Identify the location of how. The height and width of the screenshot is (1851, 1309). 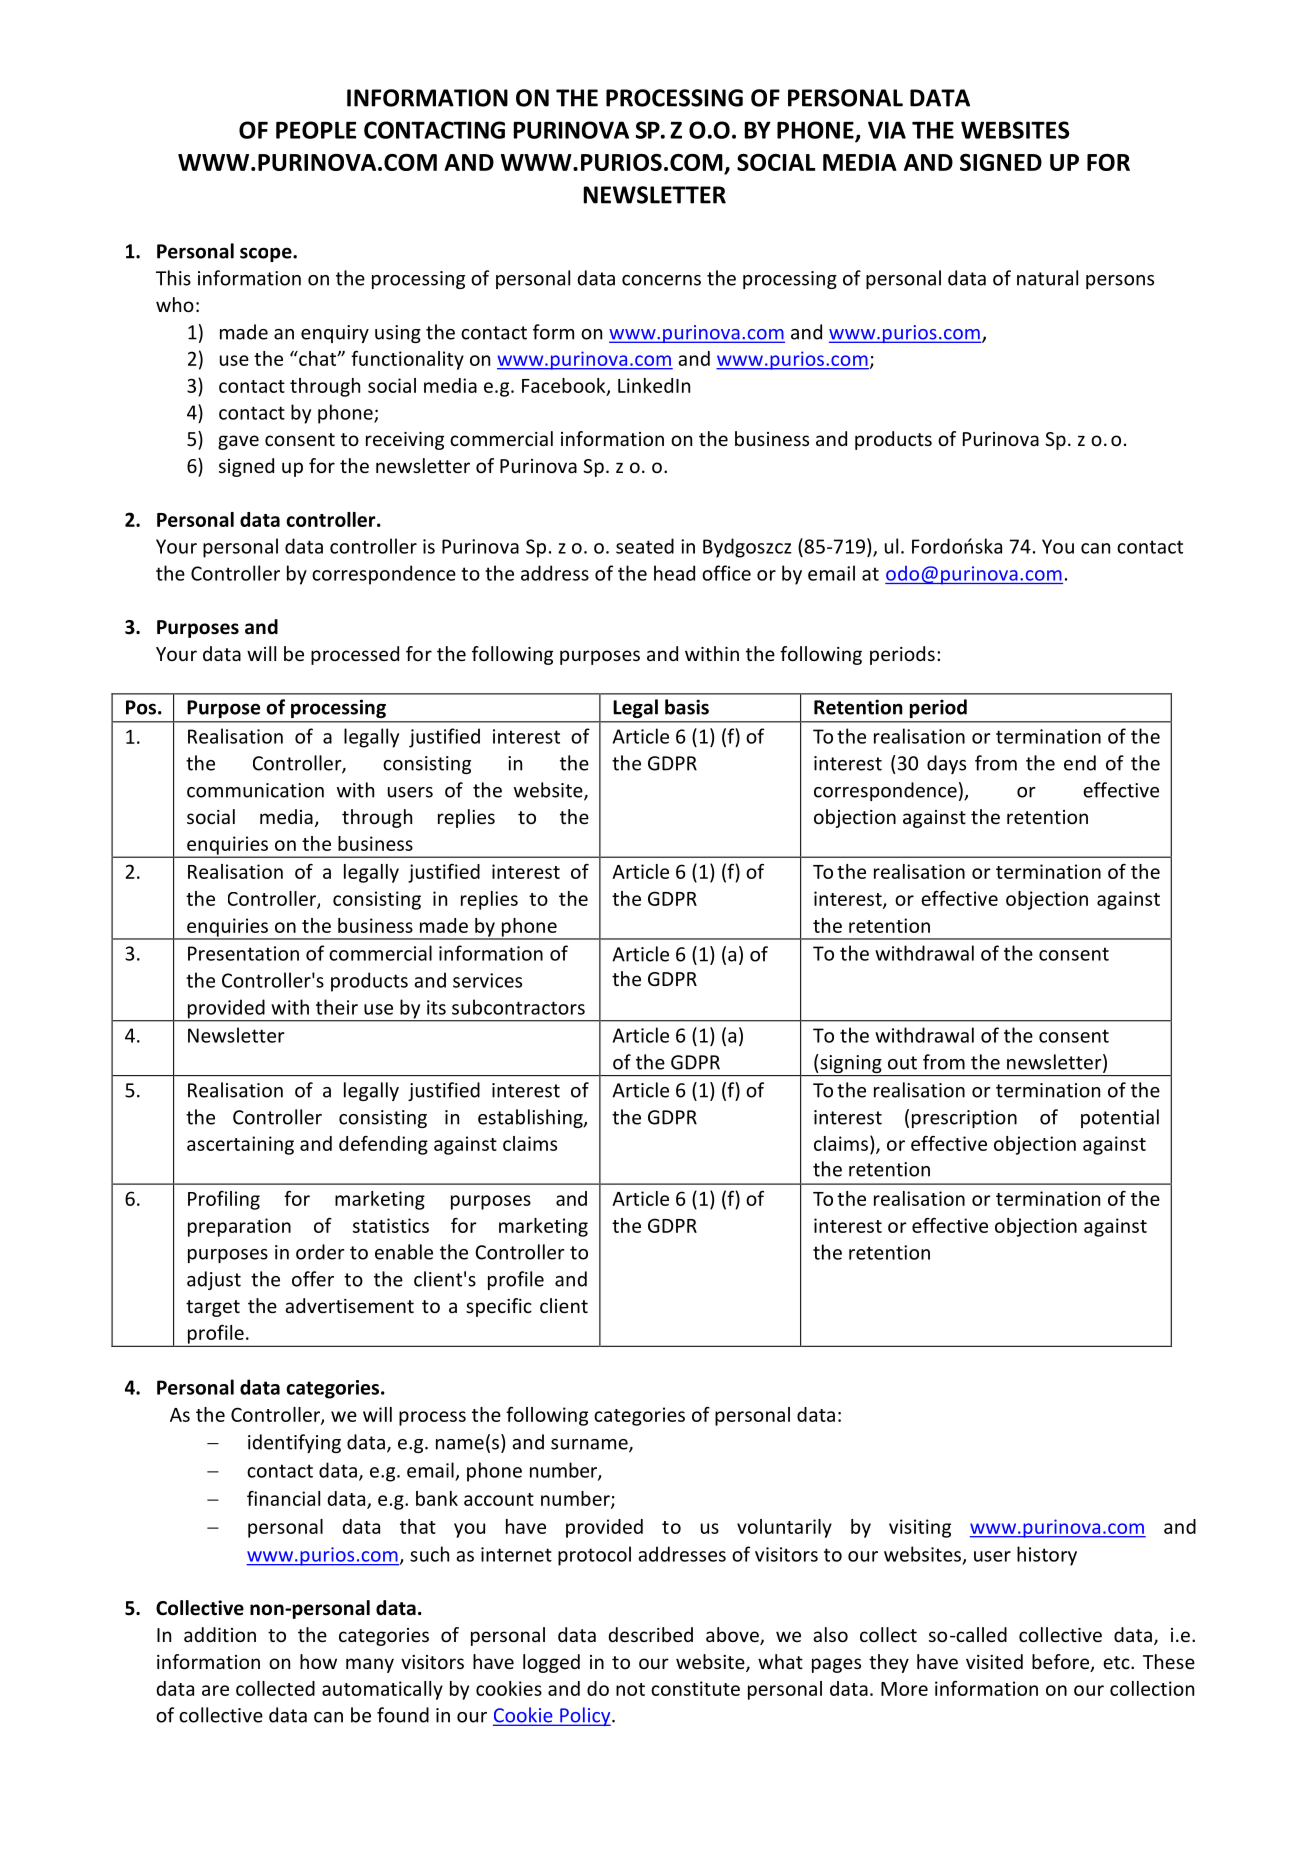
(318, 1661).
